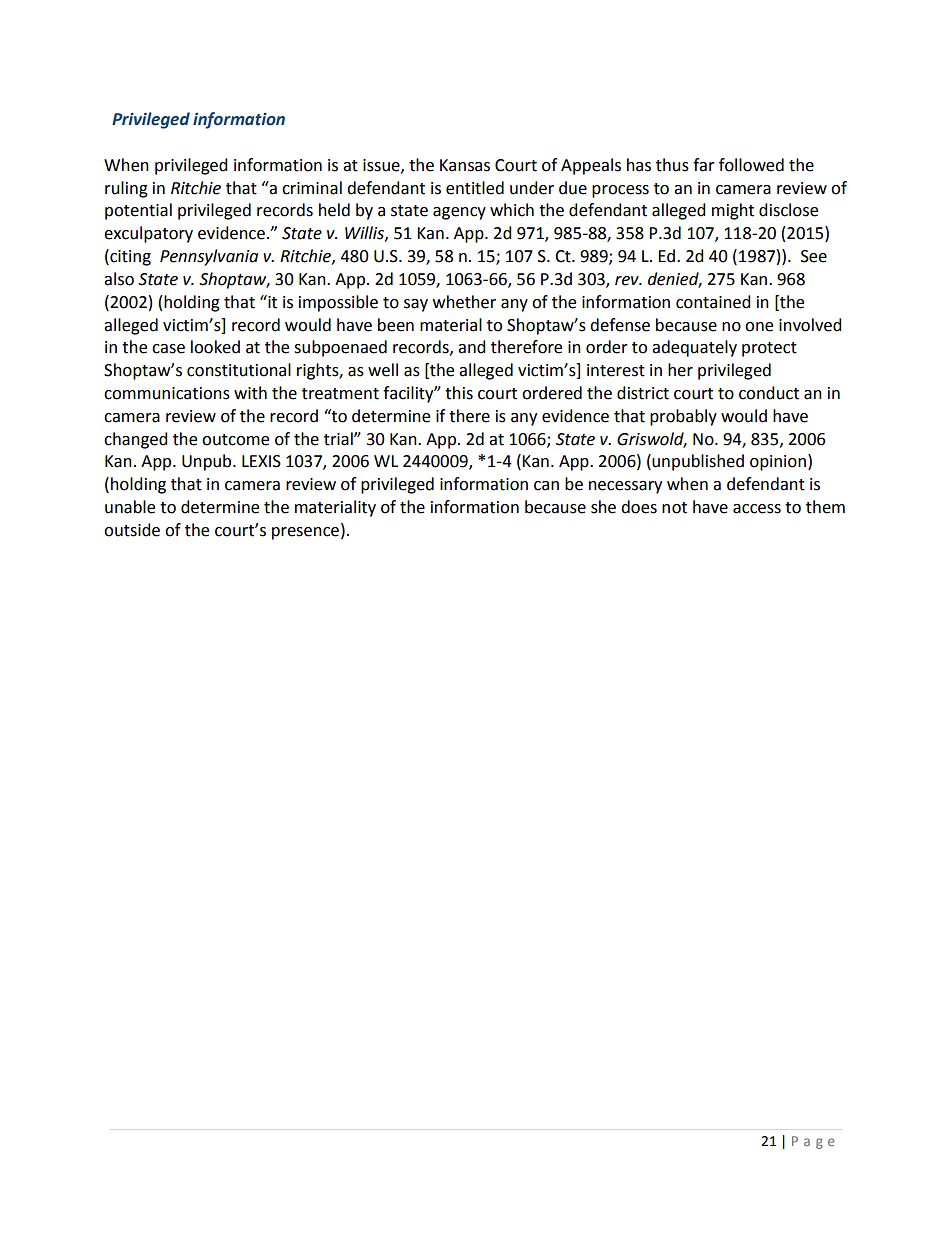 The height and width of the image is (1233, 952). What do you see at coordinates (751, 165) in the image?
I see `followed` at bounding box center [751, 165].
